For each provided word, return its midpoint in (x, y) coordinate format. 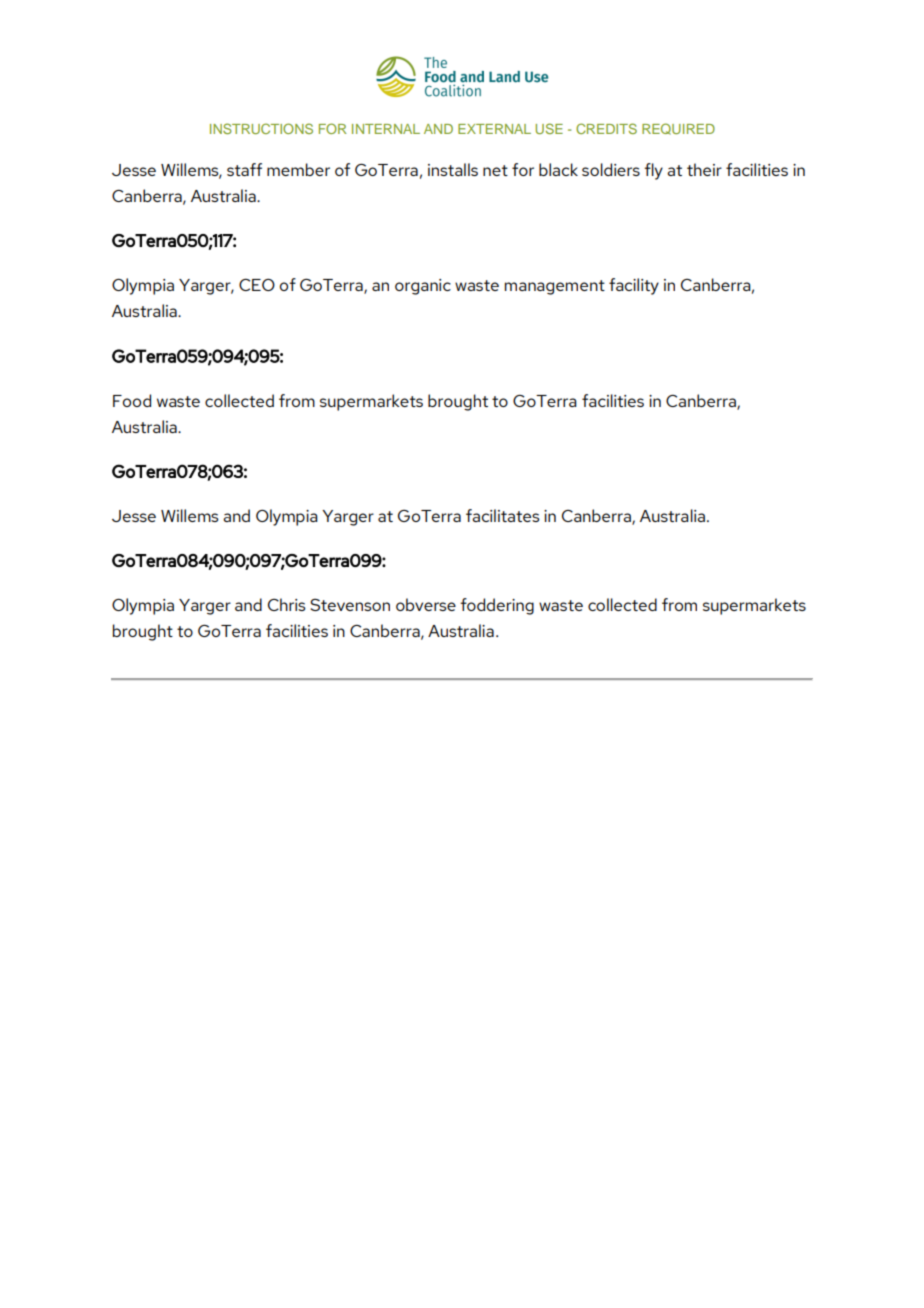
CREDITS (606, 128)
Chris (287, 604)
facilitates (503, 515)
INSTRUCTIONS (261, 128)
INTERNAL (386, 129)
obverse (426, 604)
